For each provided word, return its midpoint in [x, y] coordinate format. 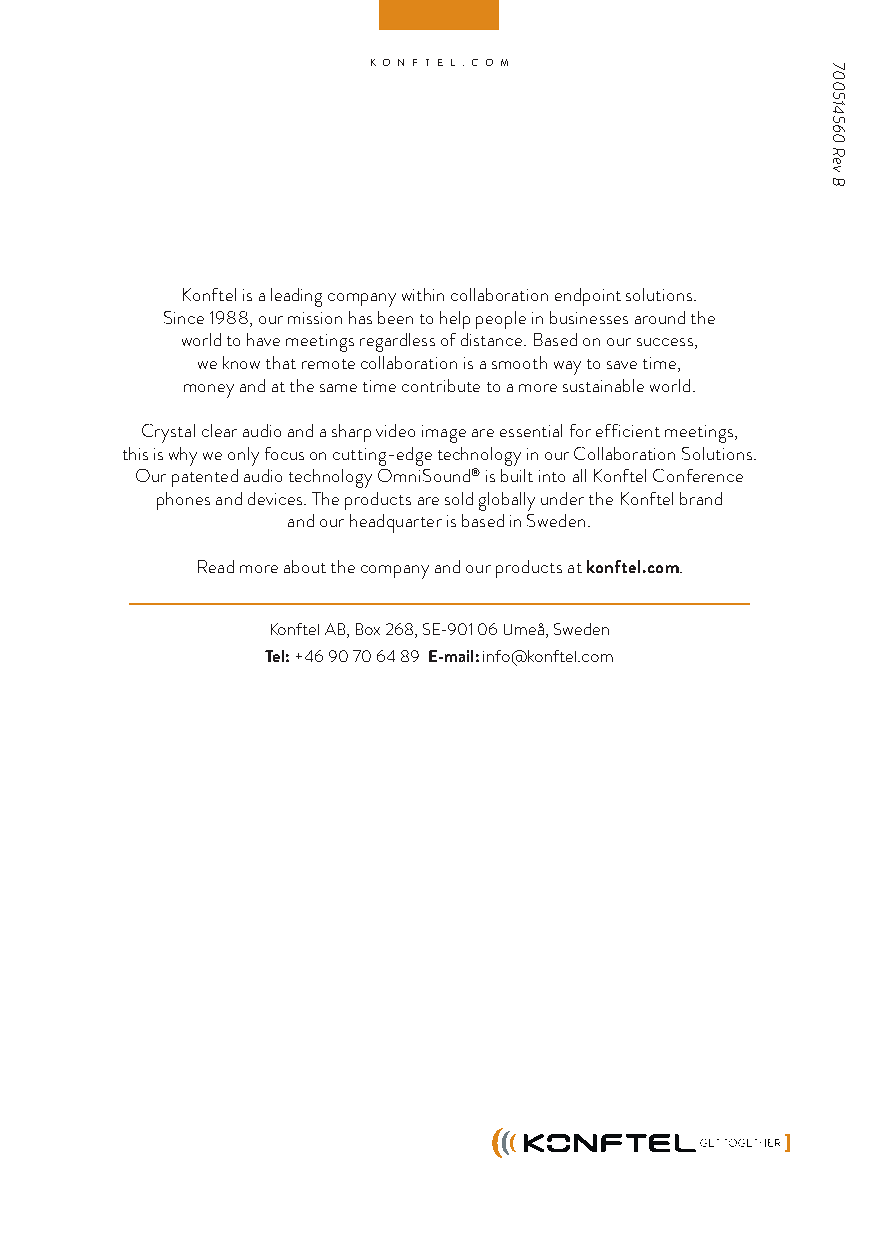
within [423, 294]
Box [368, 629]
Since [184, 317]
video [395, 430]
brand [701, 498]
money [209, 391]
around [660, 317]
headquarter [396, 523]
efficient [628, 430]
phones [183, 501]
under [562, 498]
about [305, 566]
